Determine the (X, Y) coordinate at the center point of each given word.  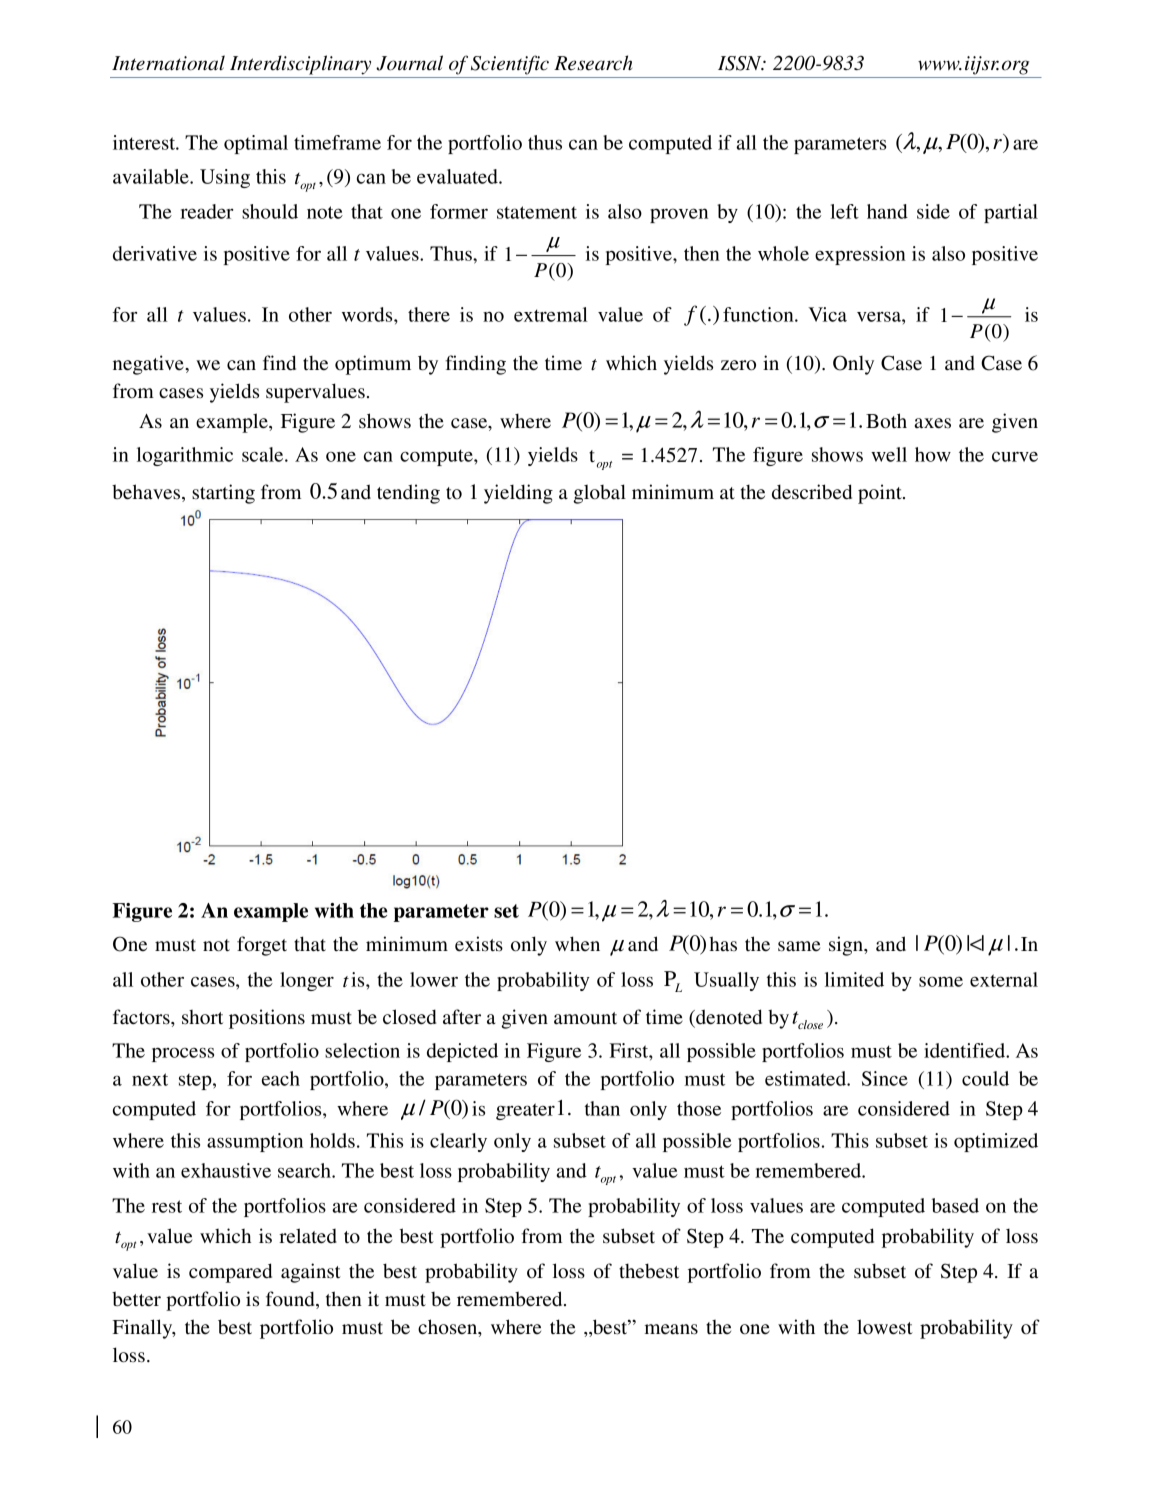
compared (230, 1273)
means (671, 1329)
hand (887, 211)
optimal (256, 144)
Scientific (510, 65)
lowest (885, 1327)
